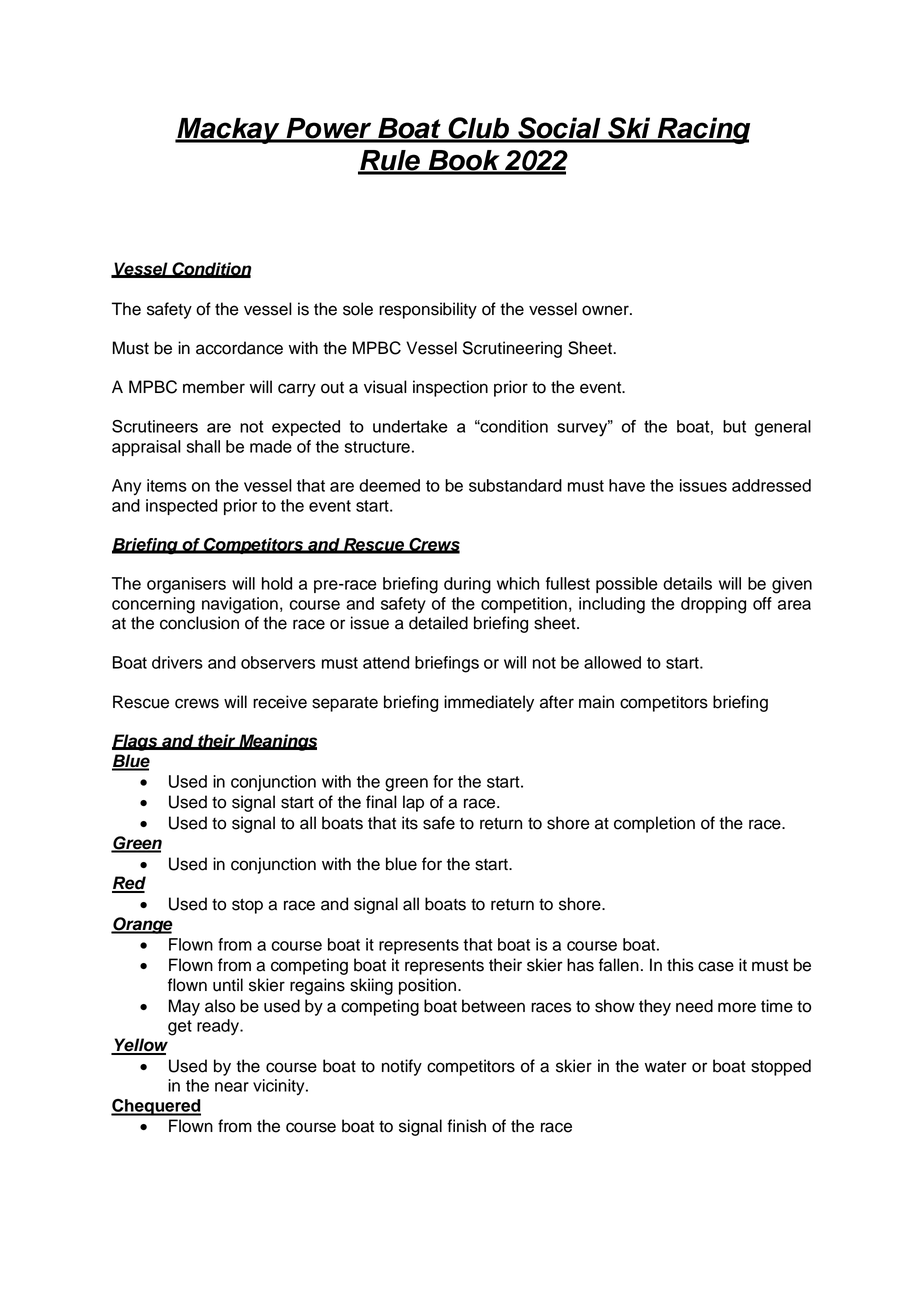  I want to click on Meanings, so click(277, 742).
